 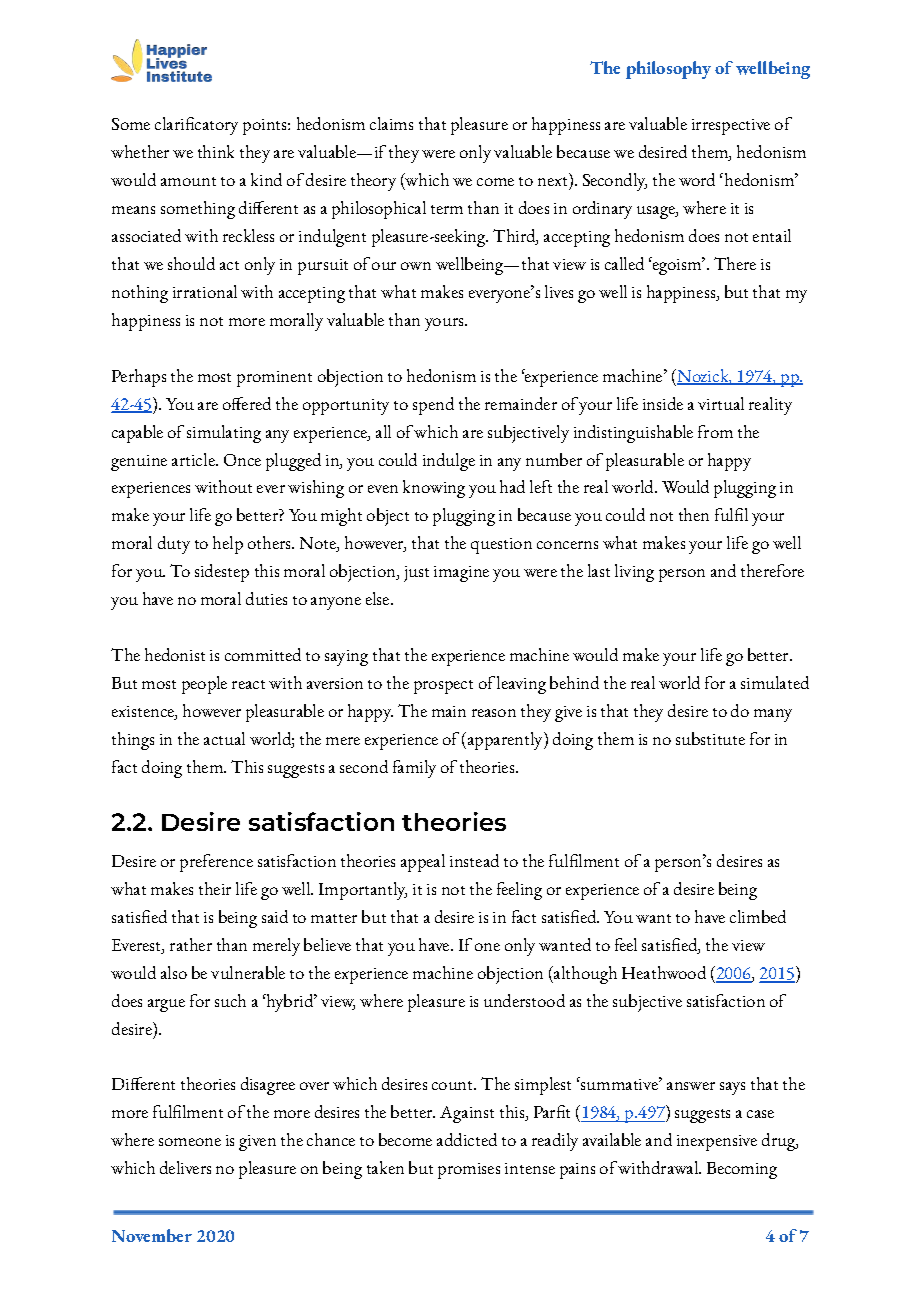 I want to click on think, so click(x=216, y=151).
